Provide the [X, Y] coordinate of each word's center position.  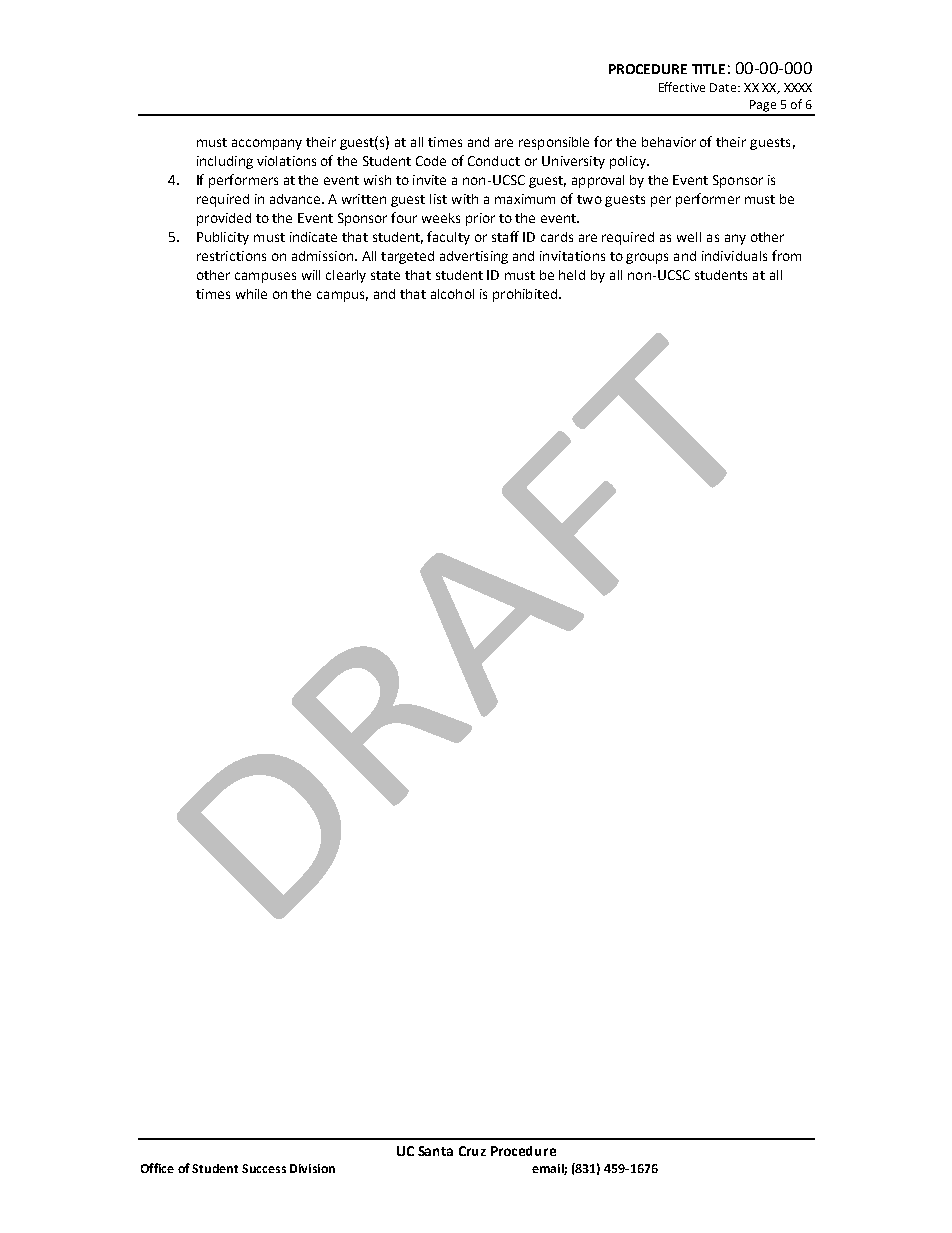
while [251, 294]
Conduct [494, 161]
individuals [734, 256]
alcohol [452, 294]
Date [724, 87]
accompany [267, 144]
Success [264, 1168]
